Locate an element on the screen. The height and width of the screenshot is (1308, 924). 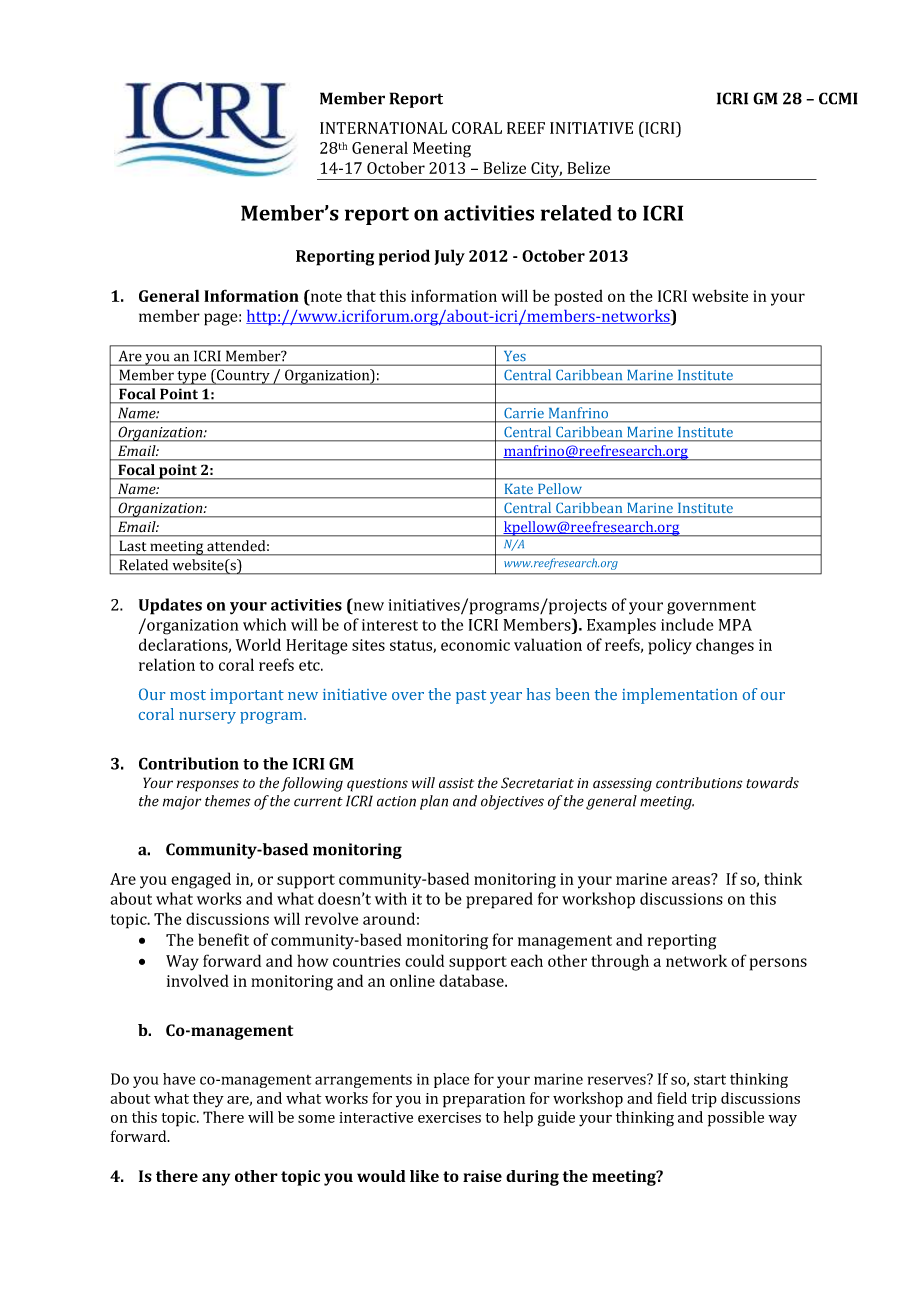
INTERNATIONAL is located at coordinates (383, 128).
